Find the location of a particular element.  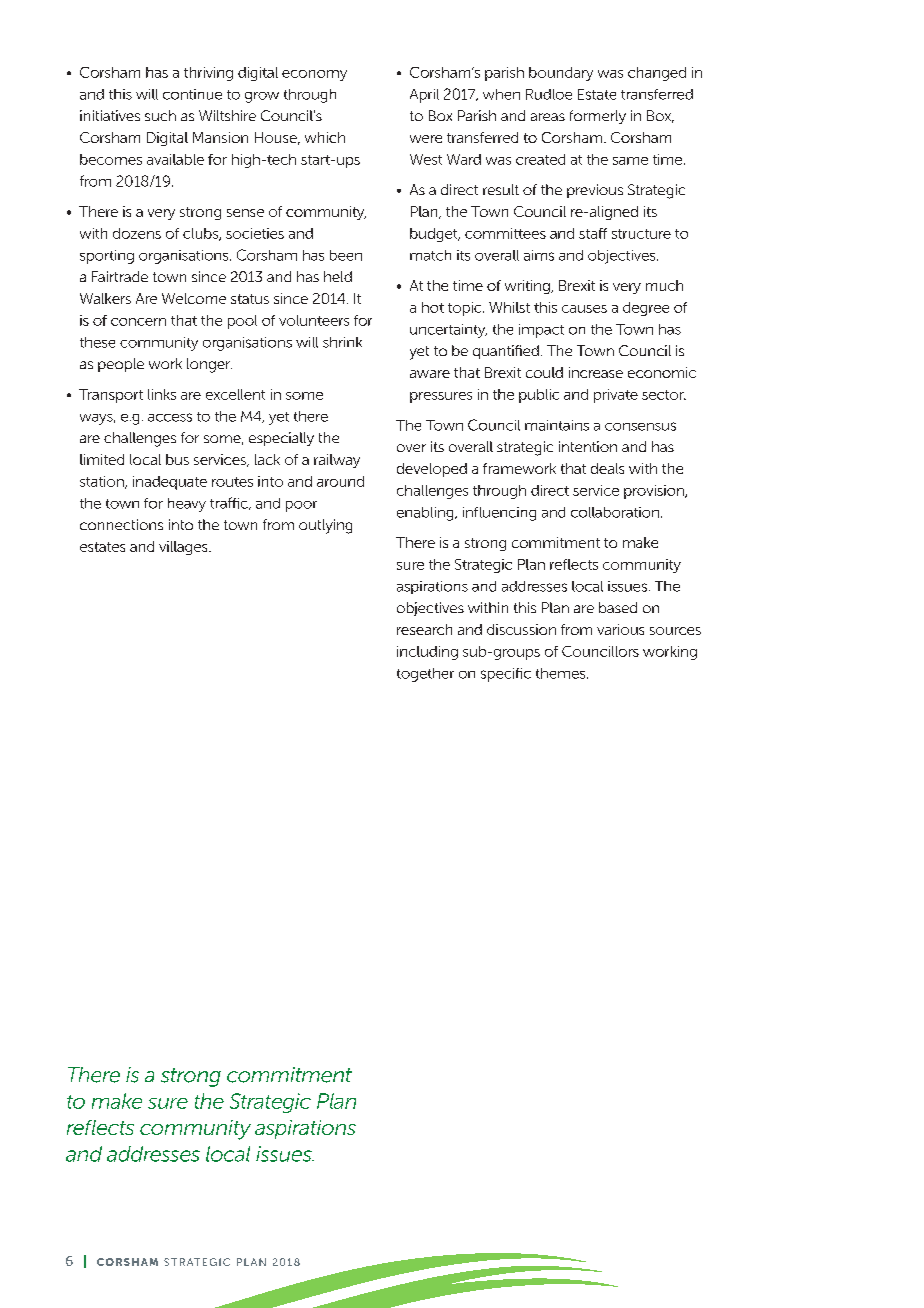

outlying is located at coordinates (325, 526).
